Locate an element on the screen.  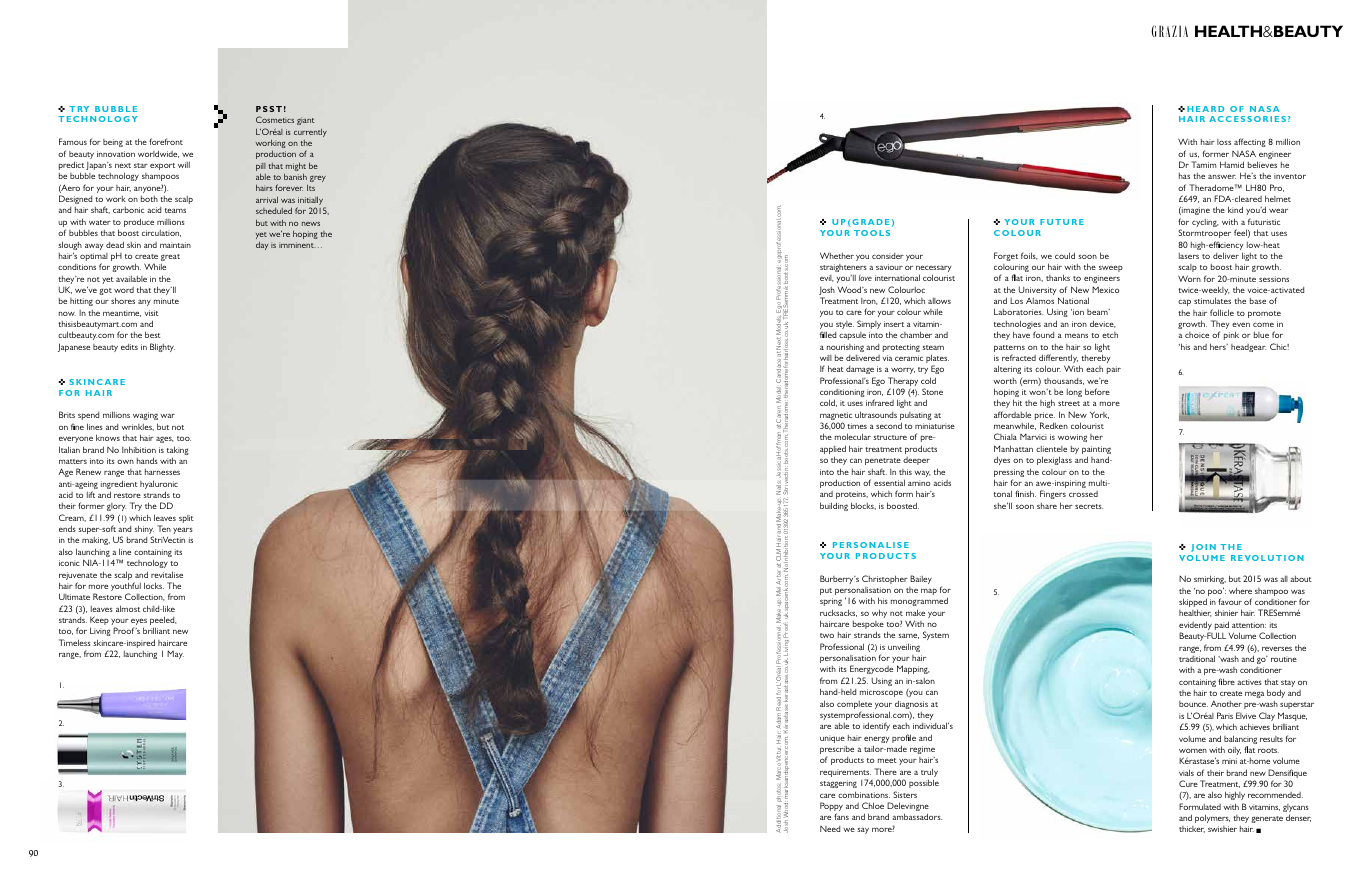
affecting is located at coordinates (1250, 142).
